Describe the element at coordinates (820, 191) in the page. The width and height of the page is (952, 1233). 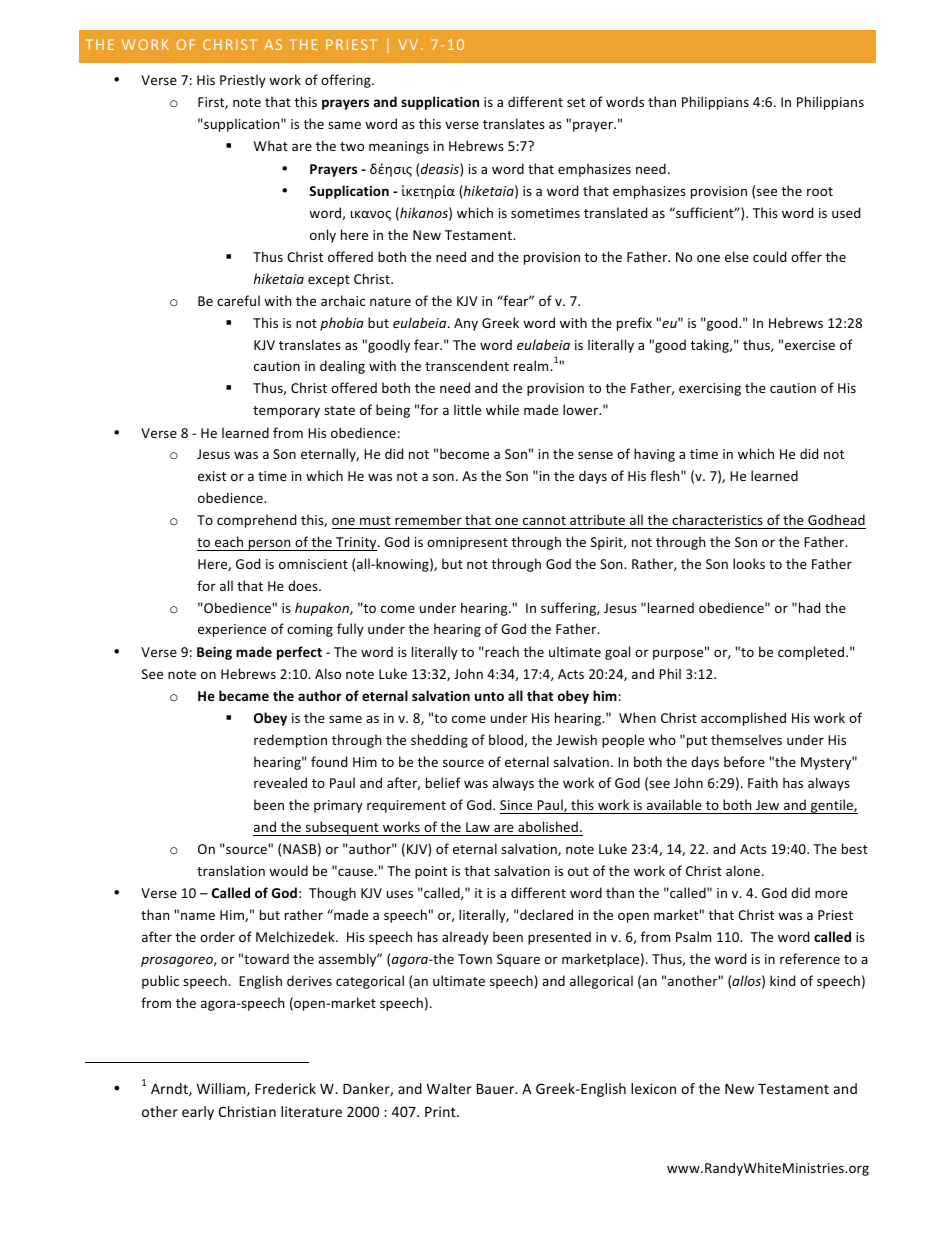
I see `root` at that location.
